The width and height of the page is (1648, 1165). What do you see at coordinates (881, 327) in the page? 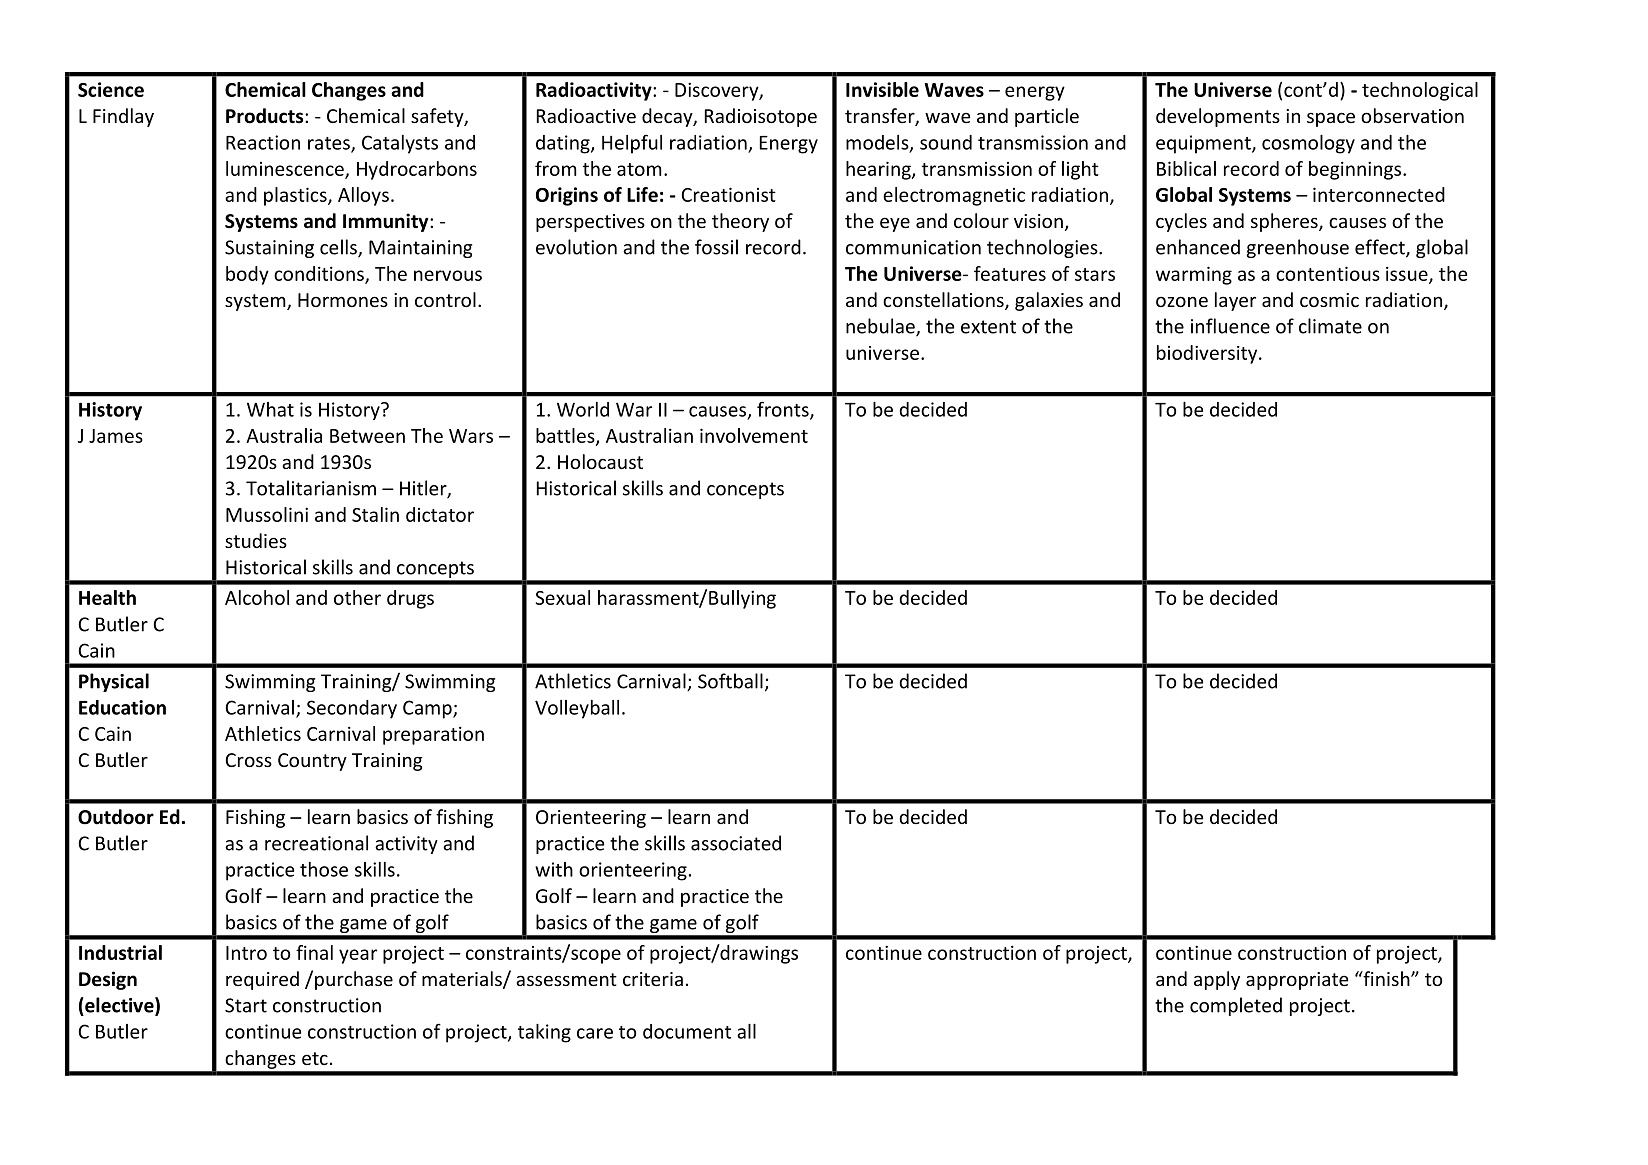
I see `nebulae` at bounding box center [881, 327].
